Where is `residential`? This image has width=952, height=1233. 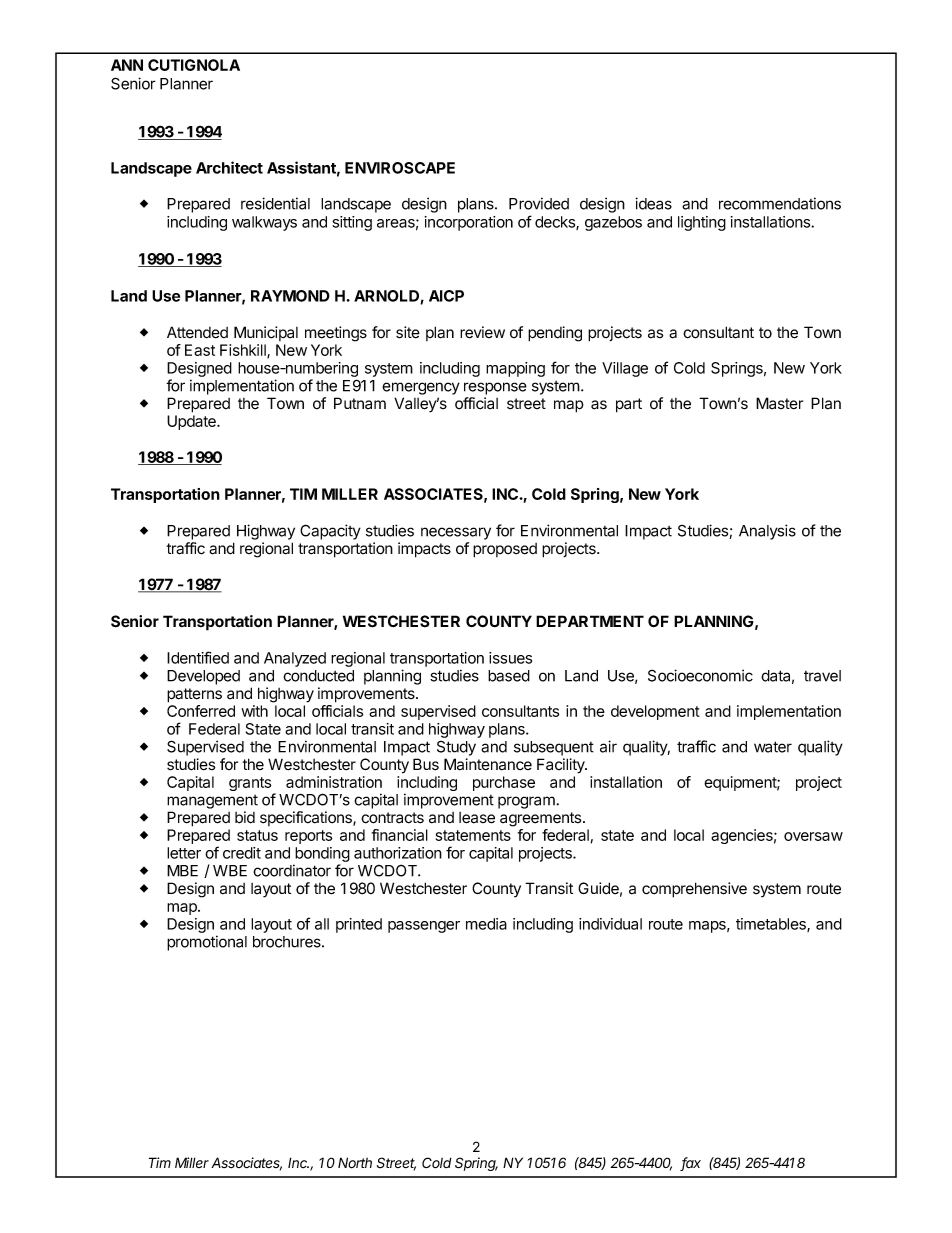
residential is located at coordinates (275, 203).
